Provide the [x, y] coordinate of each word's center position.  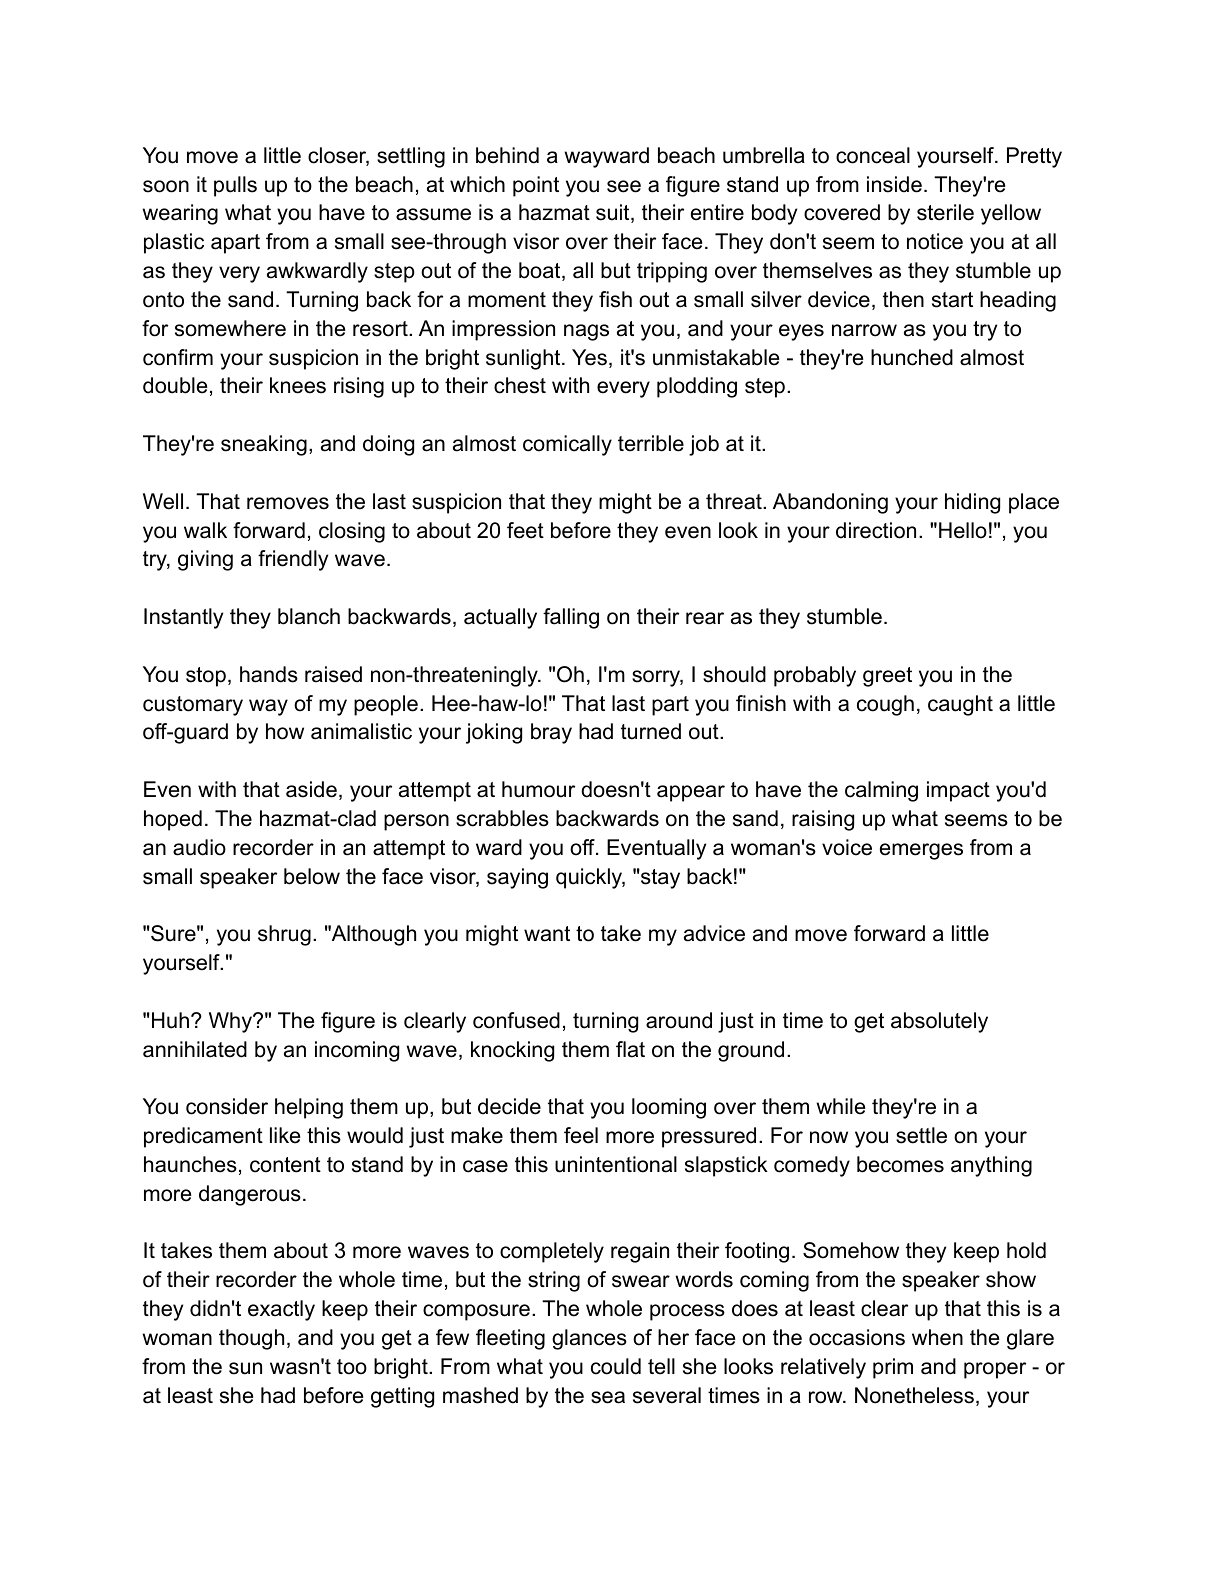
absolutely [939, 1022]
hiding [972, 503]
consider [227, 1106]
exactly [281, 1310]
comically [567, 445]
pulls [235, 186]
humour [538, 789]
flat [630, 1049]
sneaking [264, 445]
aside [311, 789]
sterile [945, 212]
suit [614, 213]
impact [958, 791]
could [616, 1366]
